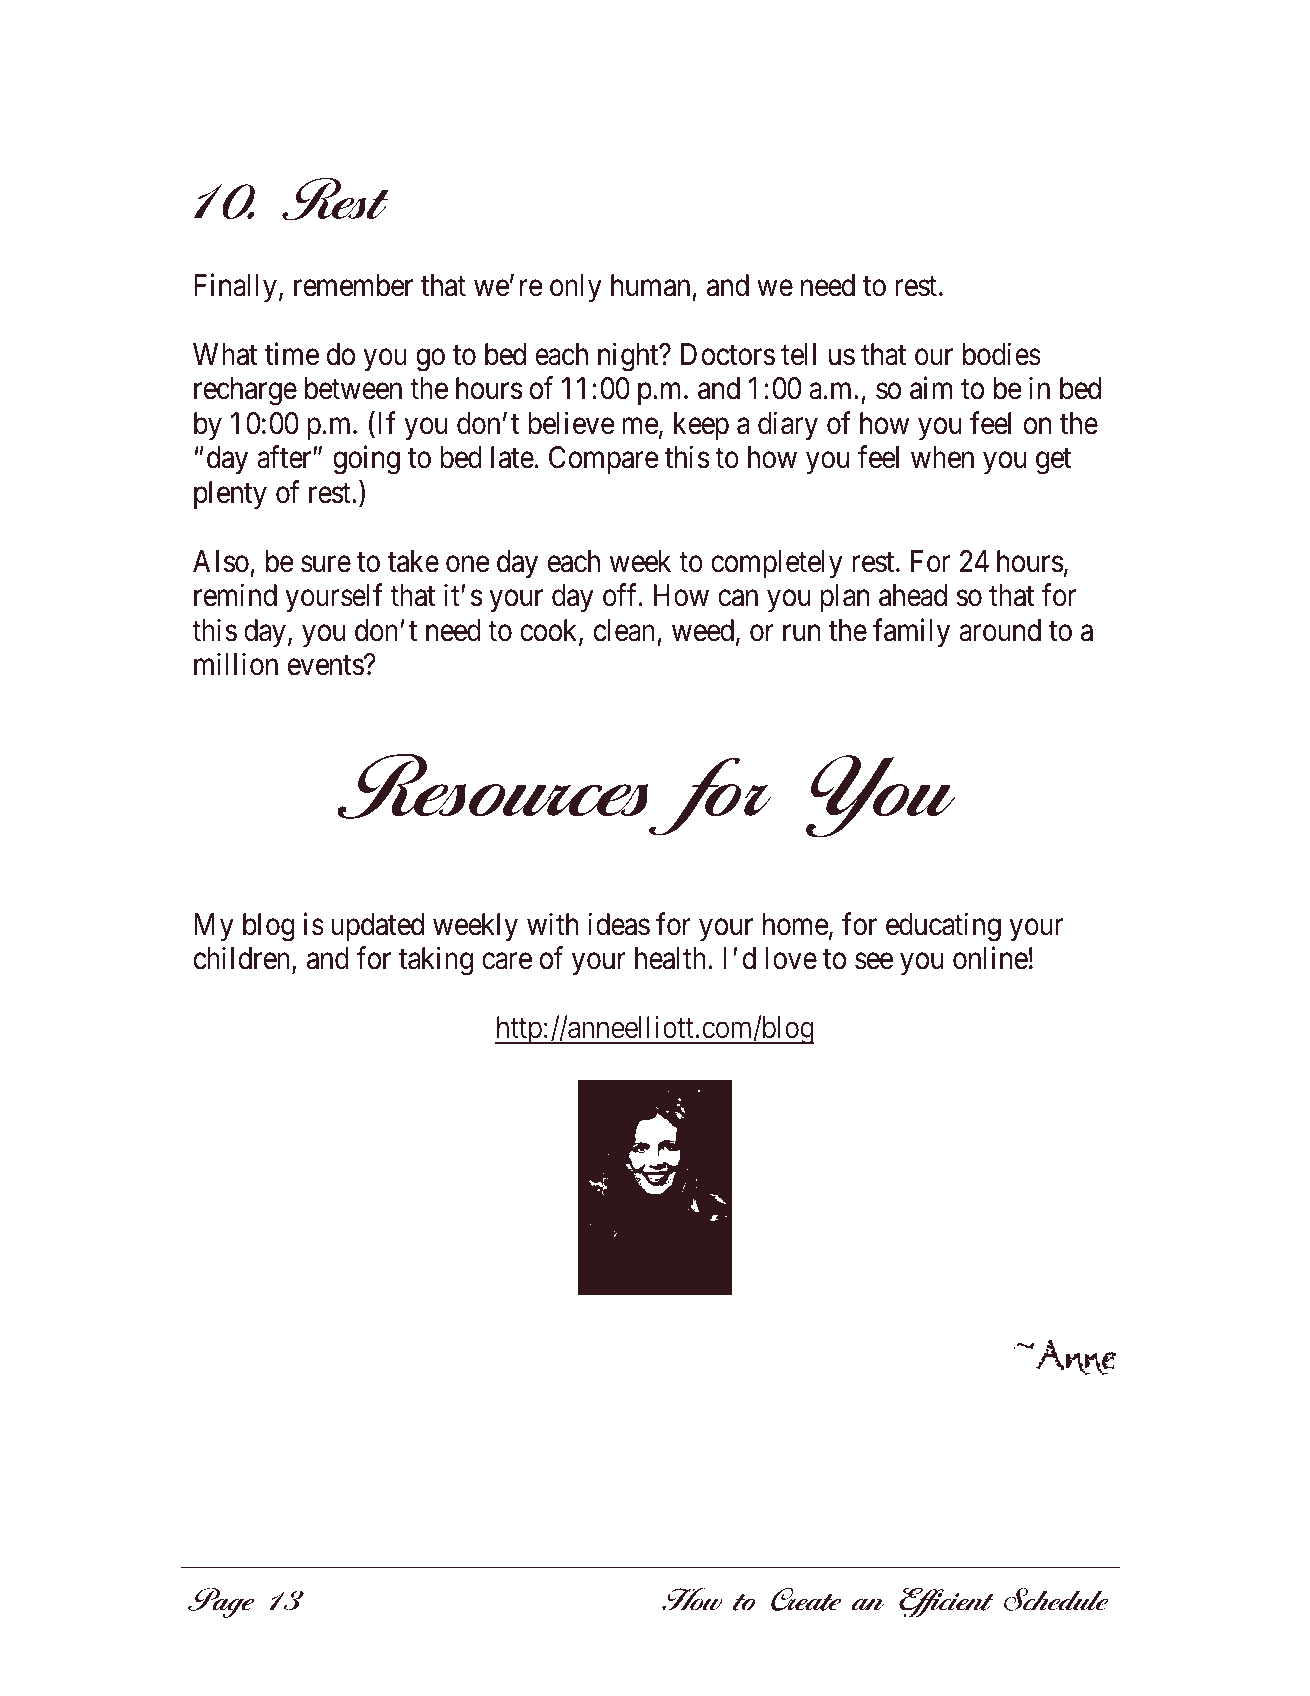  I want to click on online, so click(990, 958).
